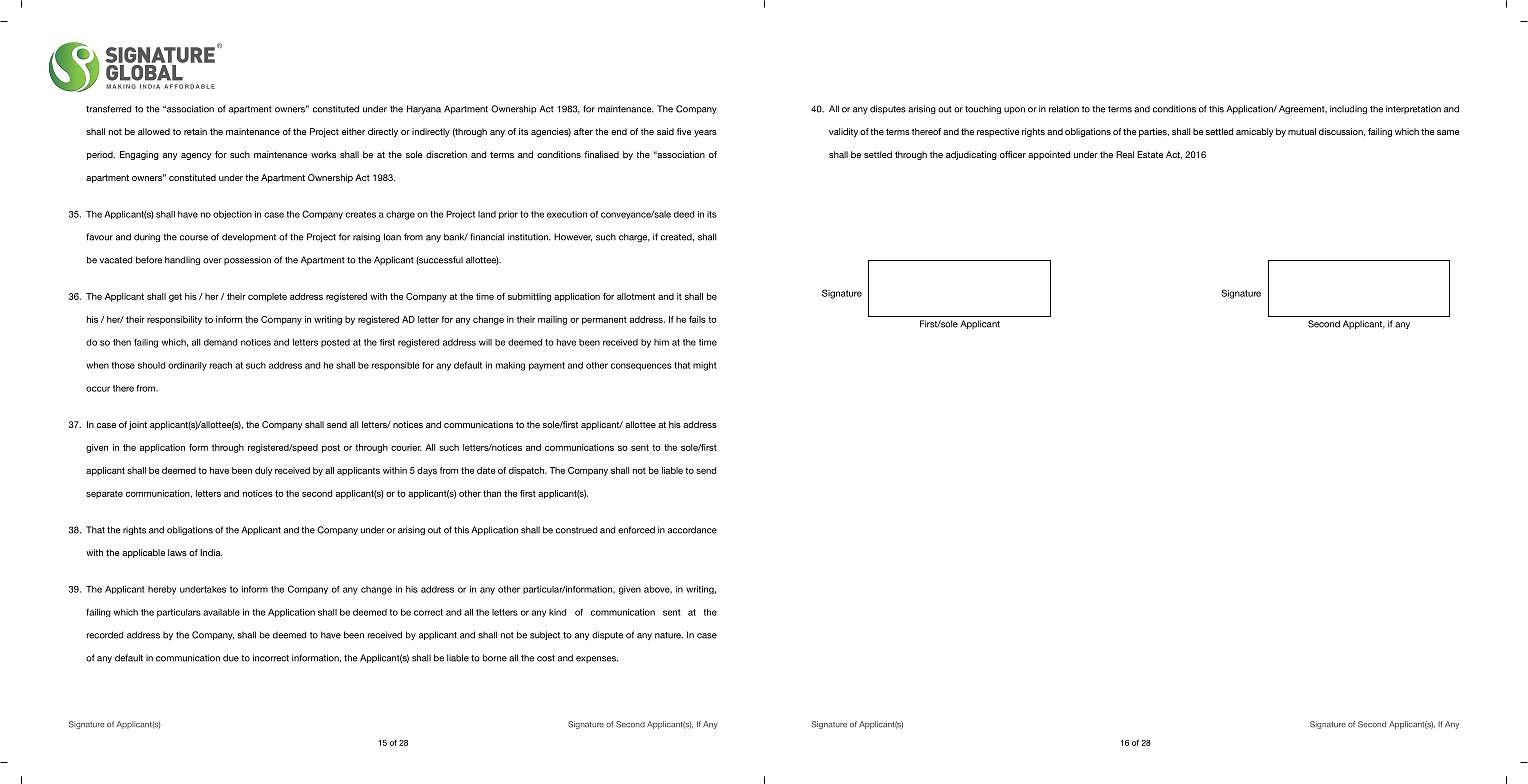 This screenshot has width=1528, height=784. What do you see at coordinates (195, 131) in the screenshot?
I see `retain` at bounding box center [195, 131].
